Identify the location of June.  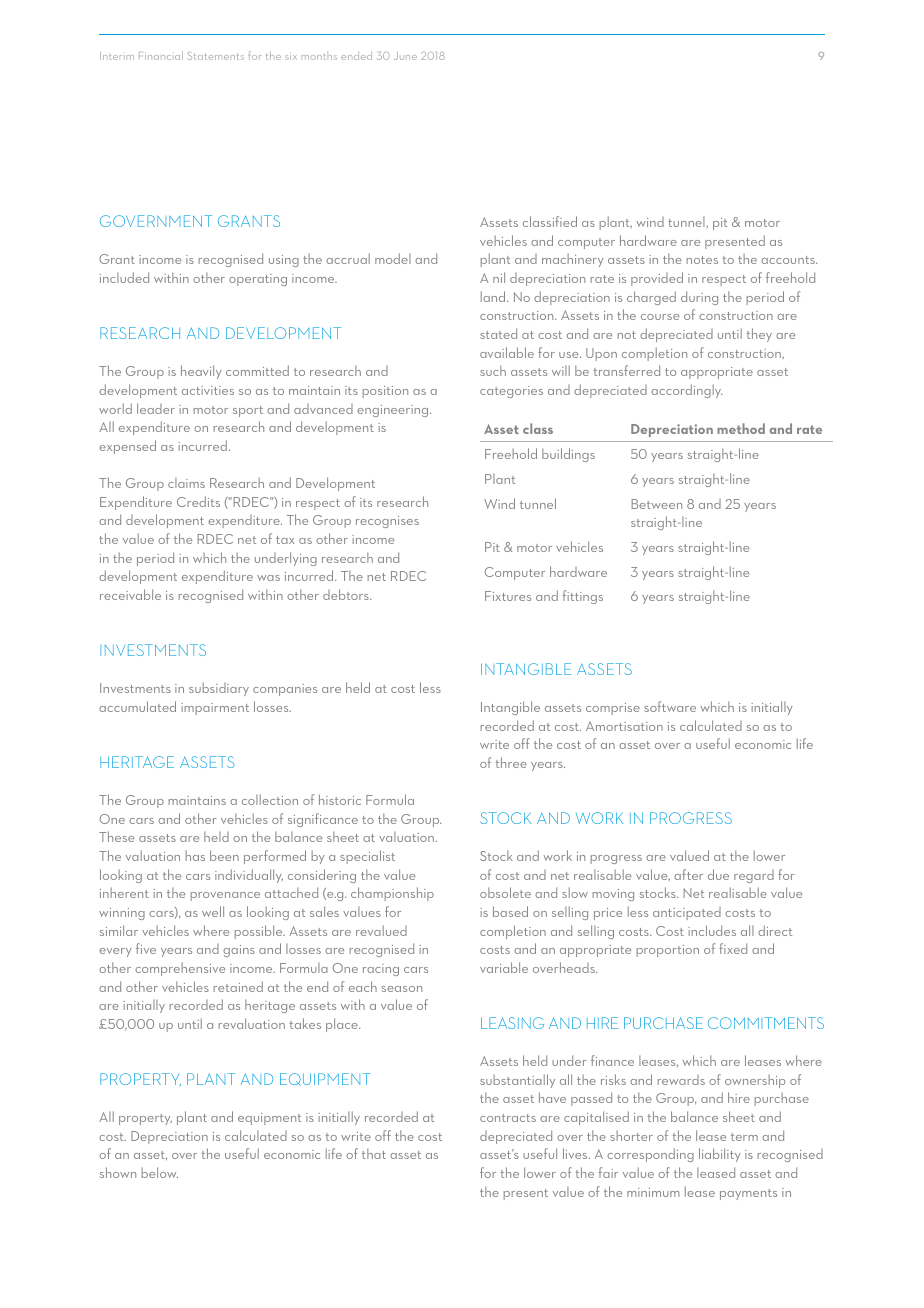
(405, 56).
